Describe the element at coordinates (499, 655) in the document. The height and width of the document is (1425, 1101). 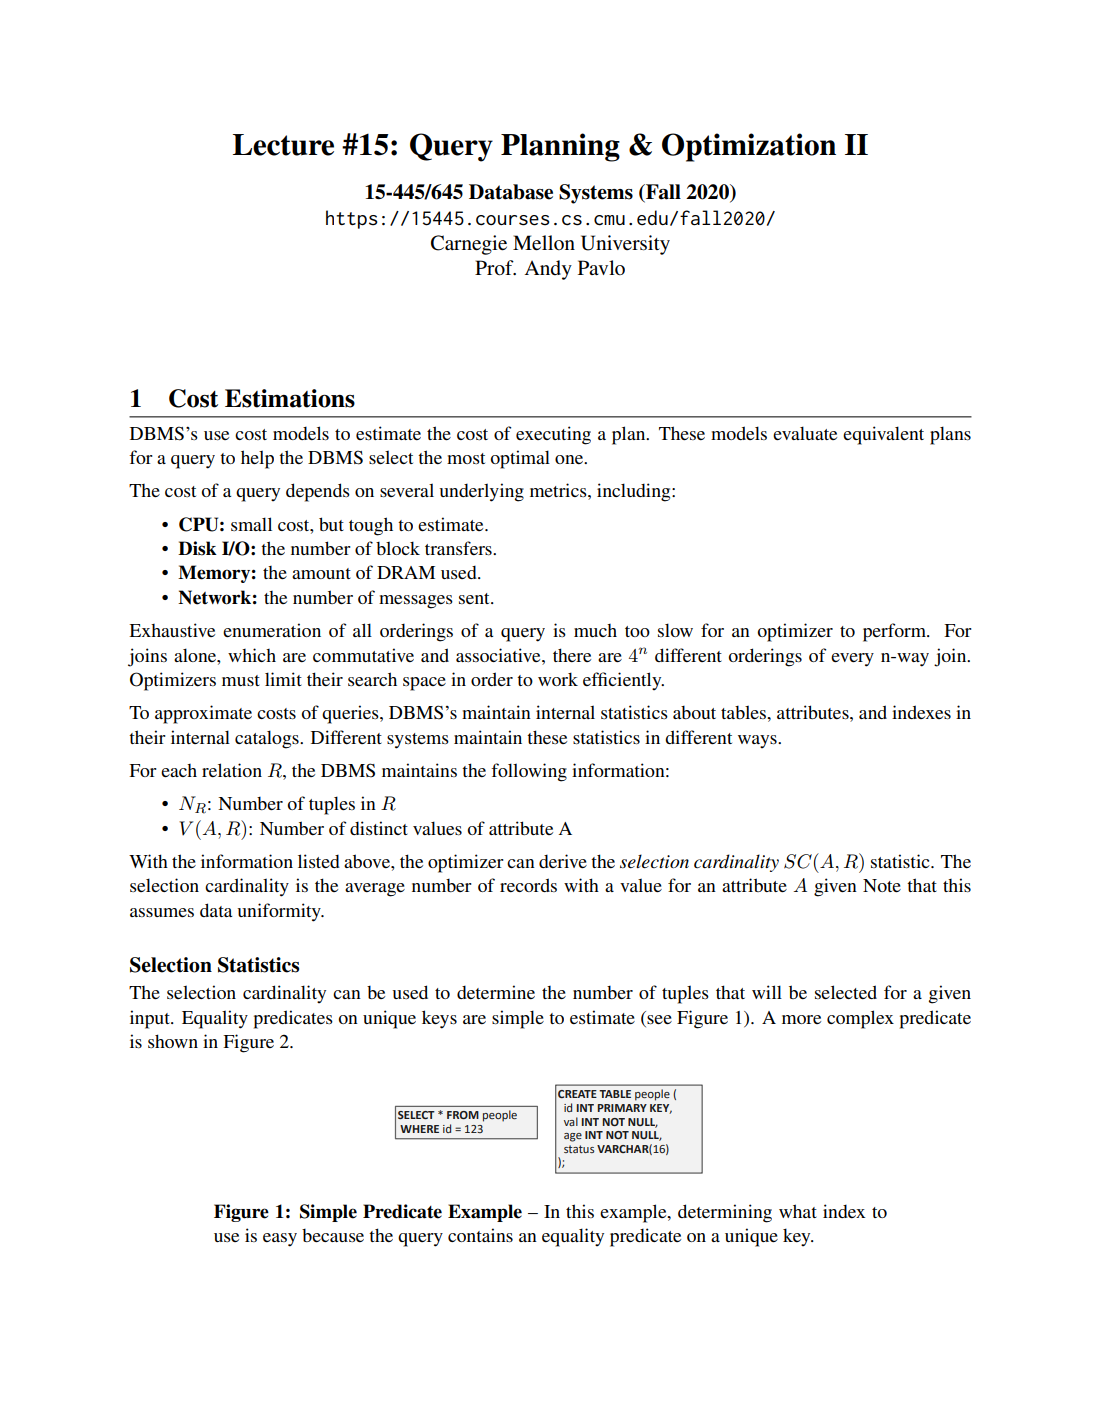
I see `associative` at that location.
